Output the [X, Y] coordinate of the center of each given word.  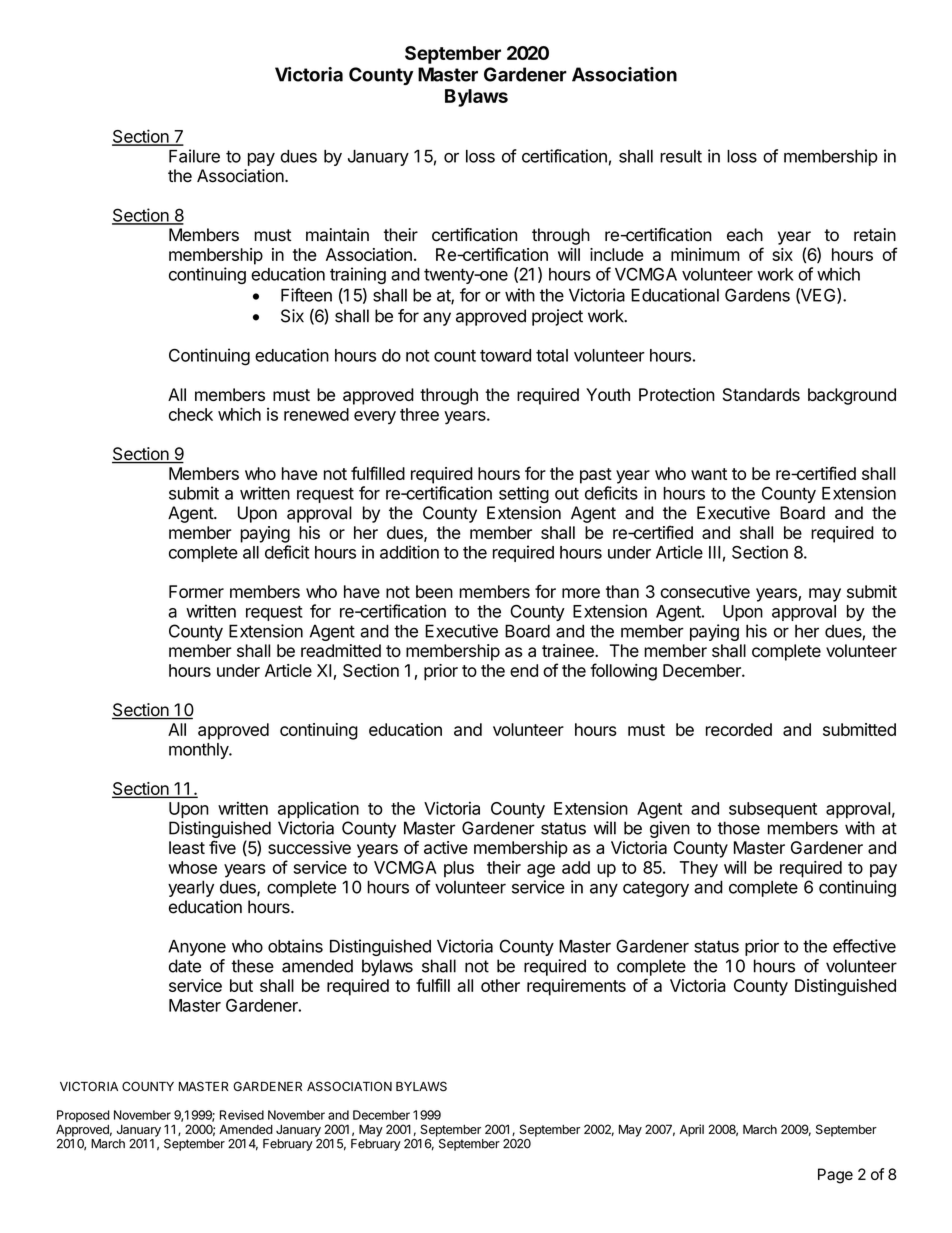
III [714, 552]
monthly [199, 751]
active [446, 847]
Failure [194, 156]
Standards [761, 394]
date [185, 966]
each [745, 235]
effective [864, 946]
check [191, 414]
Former [196, 591]
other [500, 985]
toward [505, 355]
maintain [337, 235]
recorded [739, 729]
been [434, 591]
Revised [242, 1115]
